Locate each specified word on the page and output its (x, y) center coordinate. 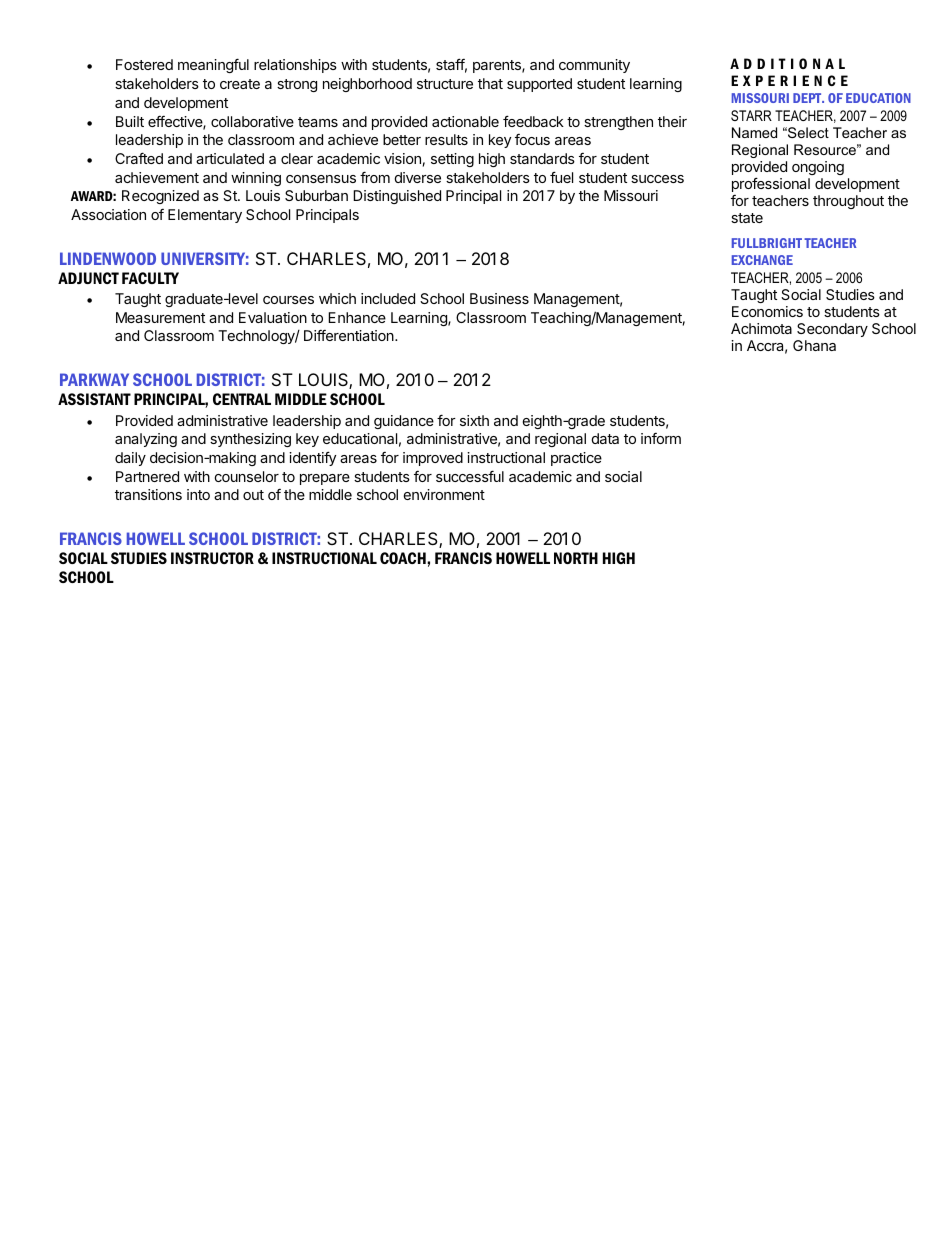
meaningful (213, 65)
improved (433, 459)
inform (661, 438)
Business (499, 298)
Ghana (814, 345)
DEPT (808, 98)
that (490, 83)
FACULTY (150, 278)
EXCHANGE (762, 260)
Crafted (139, 158)
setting (452, 160)
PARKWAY (94, 379)
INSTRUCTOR (212, 558)
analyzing (146, 440)
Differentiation (350, 335)
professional (771, 184)
